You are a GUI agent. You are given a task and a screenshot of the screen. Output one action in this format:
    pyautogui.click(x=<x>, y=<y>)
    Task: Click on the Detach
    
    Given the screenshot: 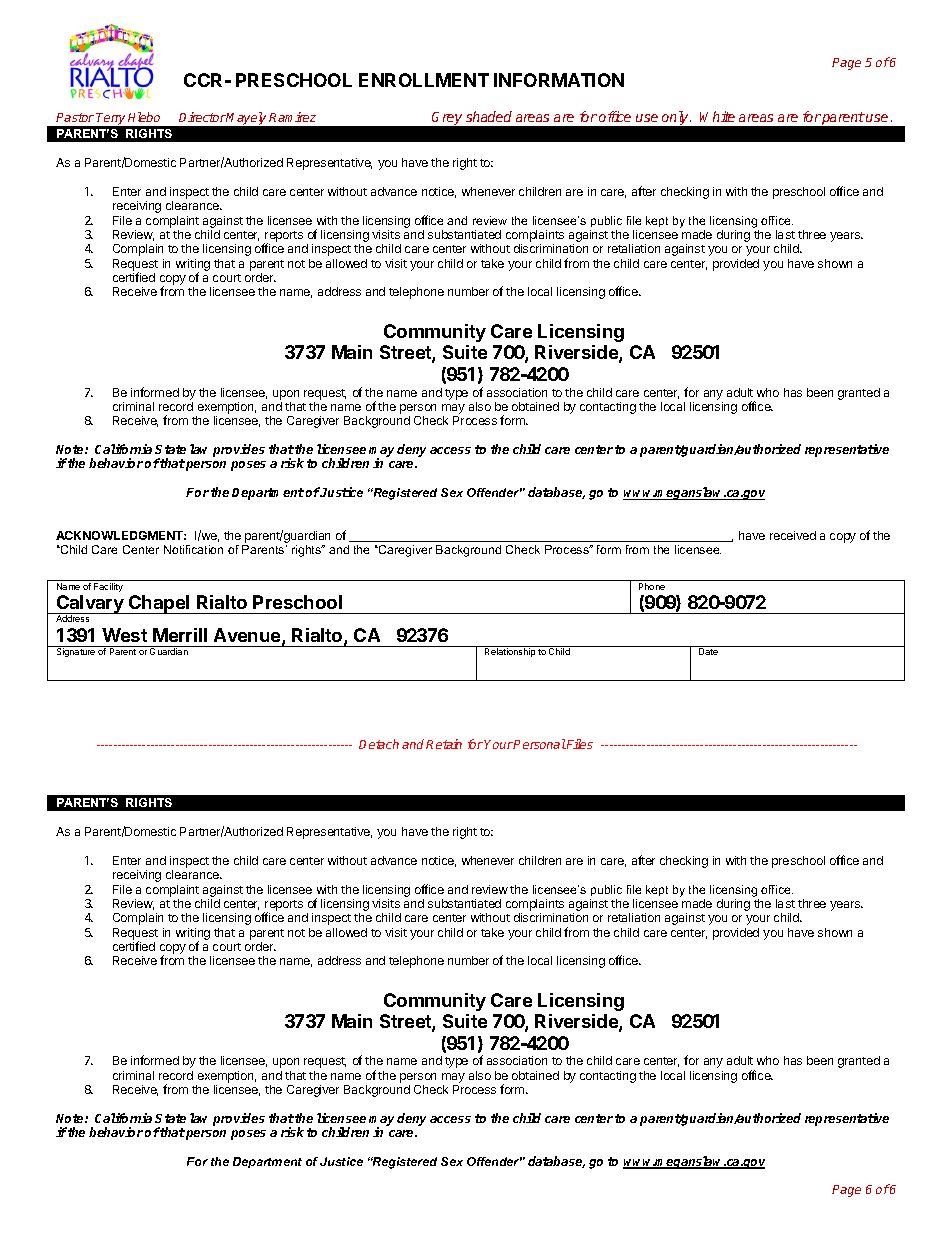 What is the action you would take?
    pyautogui.click(x=379, y=744)
